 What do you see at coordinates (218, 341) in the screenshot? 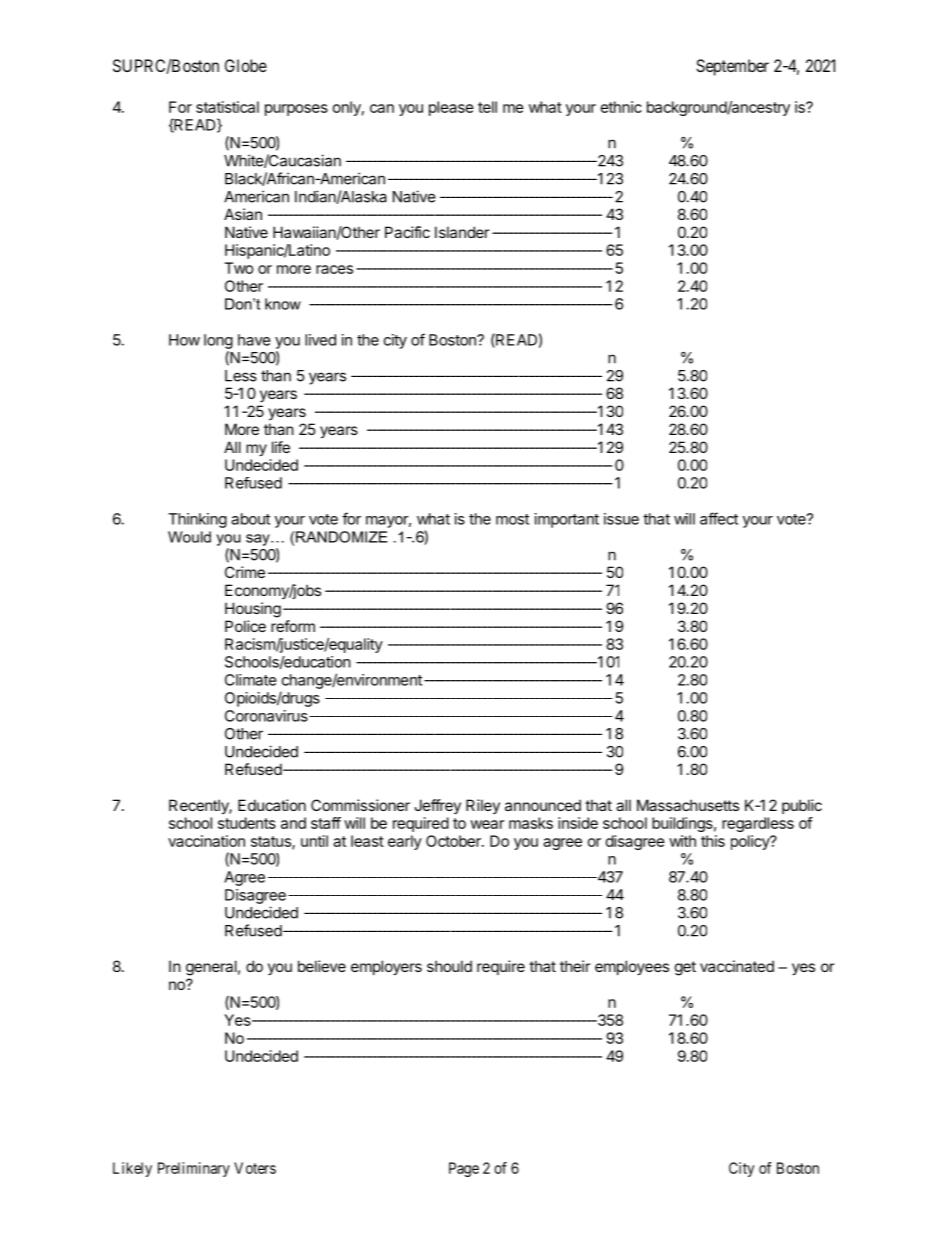
I see `long` at bounding box center [218, 341].
